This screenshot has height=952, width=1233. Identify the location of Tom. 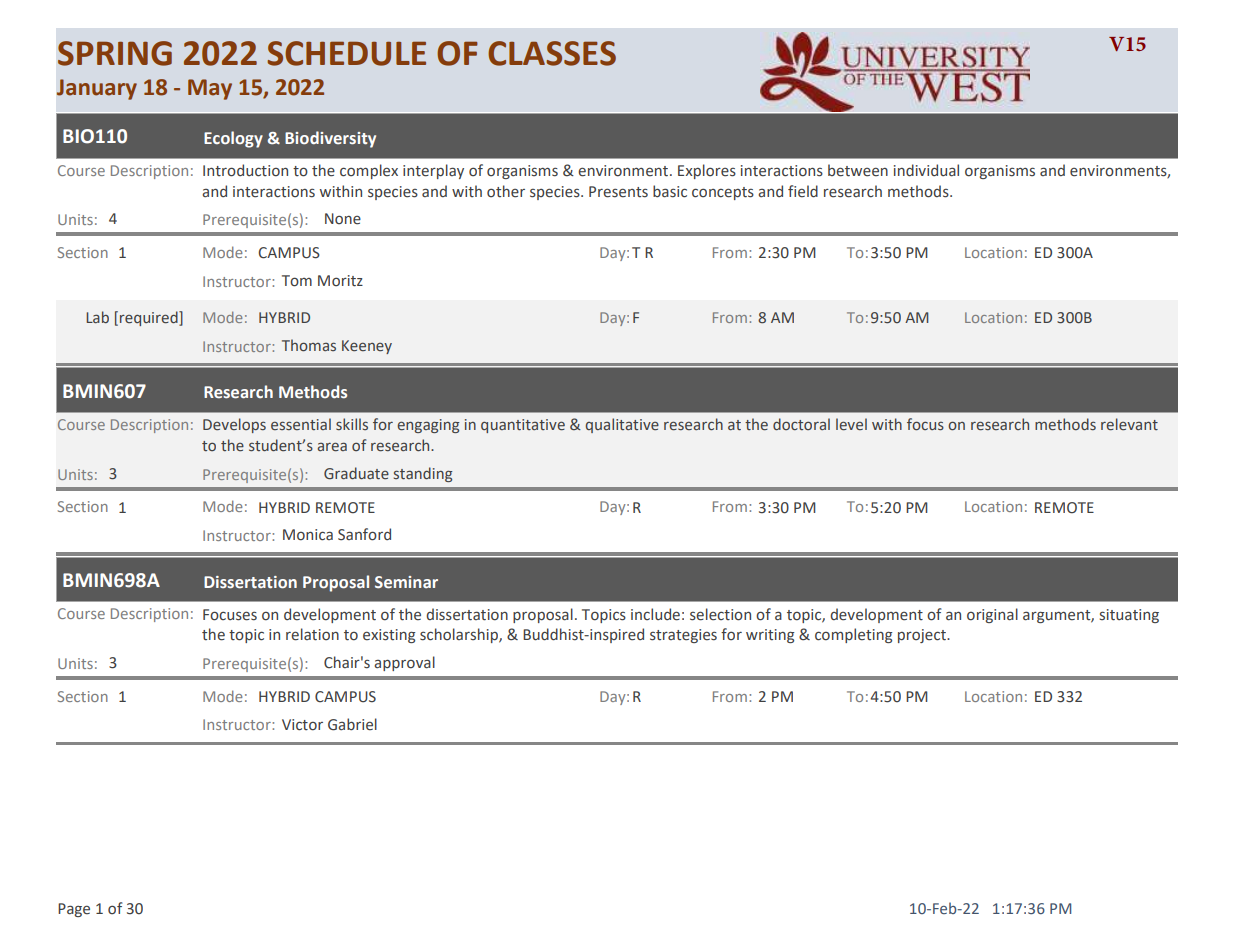
(297, 281).
